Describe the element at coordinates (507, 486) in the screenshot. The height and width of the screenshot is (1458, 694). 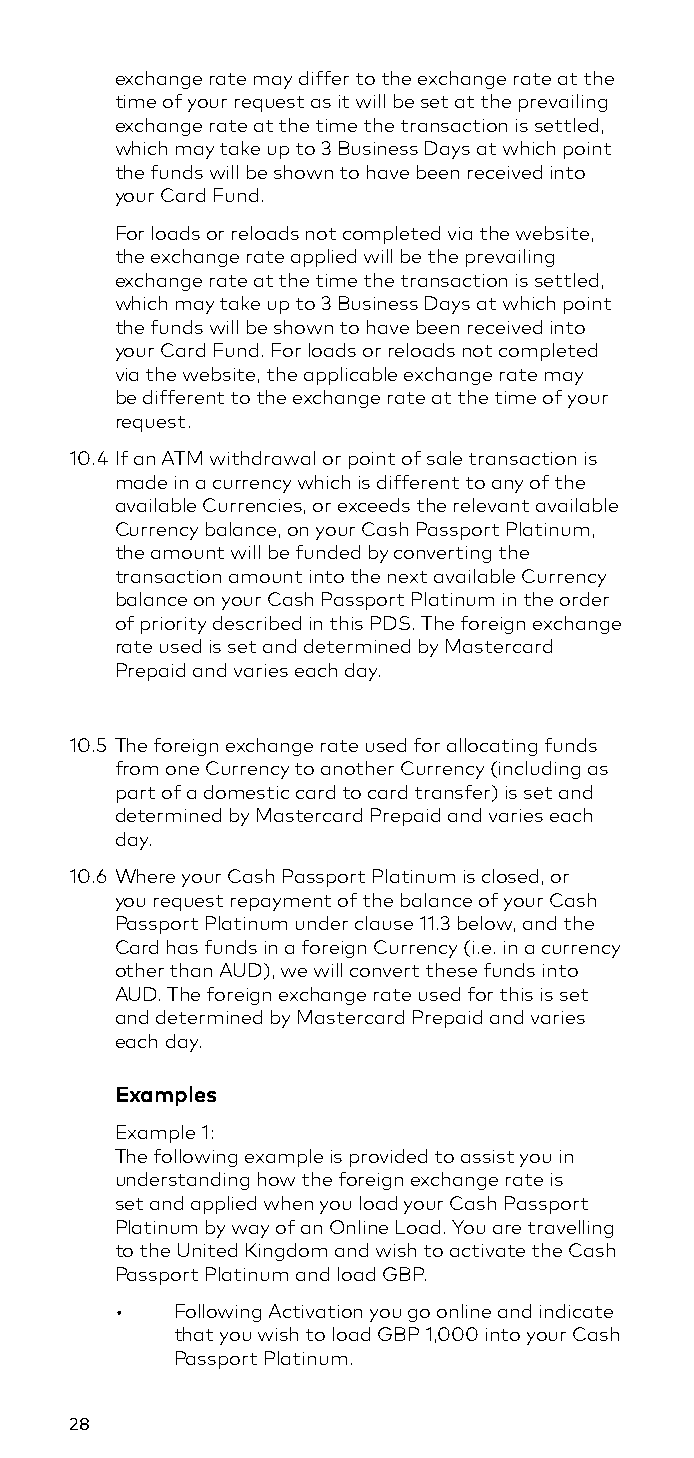
I see `any` at that location.
